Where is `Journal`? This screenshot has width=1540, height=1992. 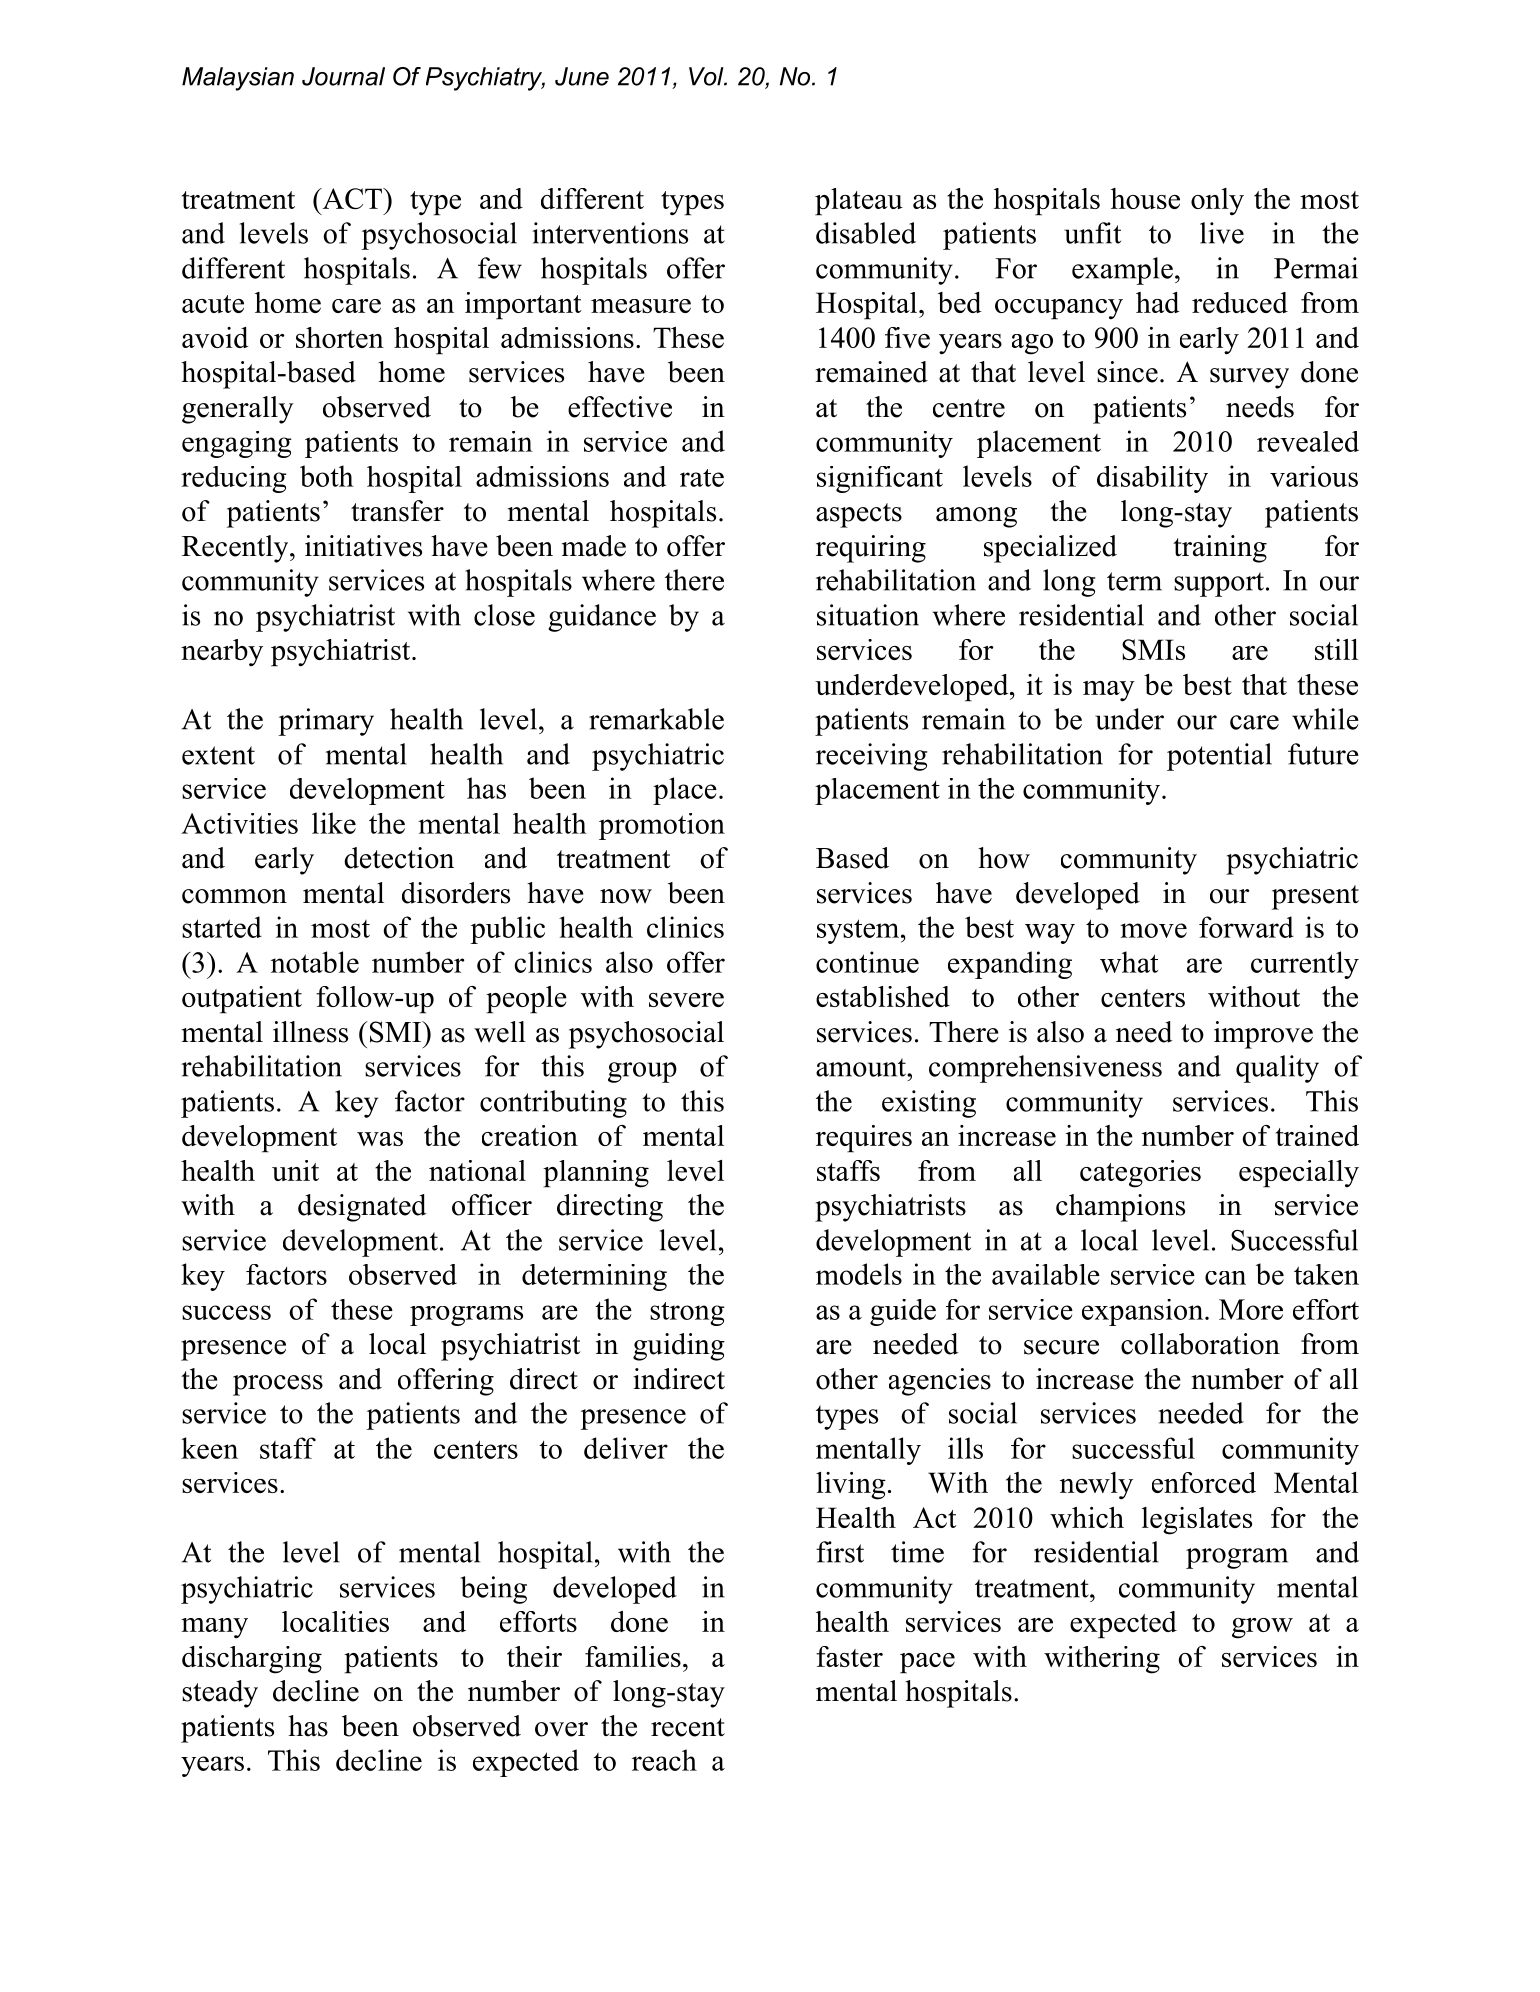 Journal is located at coordinates (343, 76).
